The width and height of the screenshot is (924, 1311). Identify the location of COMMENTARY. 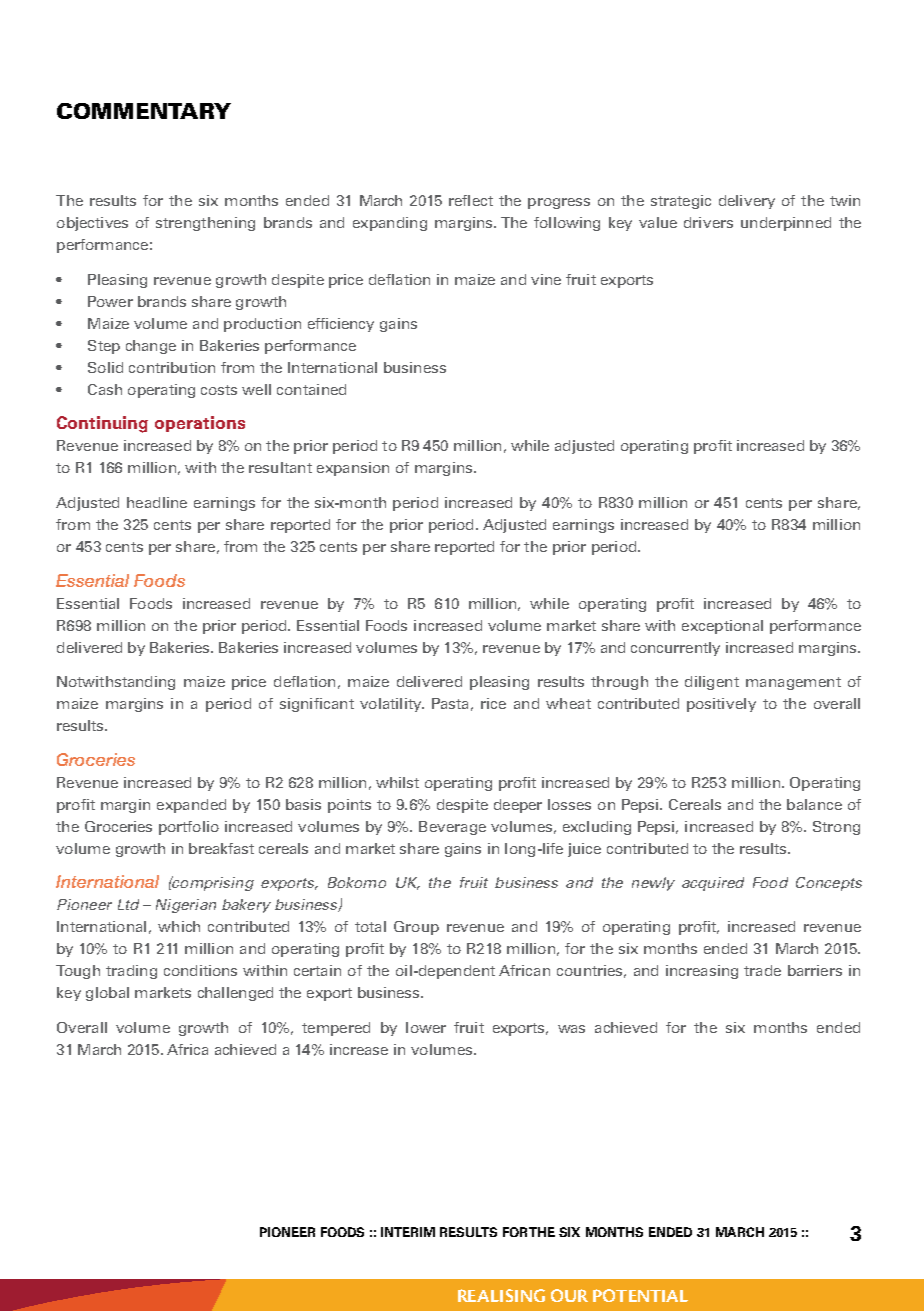
(144, 111).
